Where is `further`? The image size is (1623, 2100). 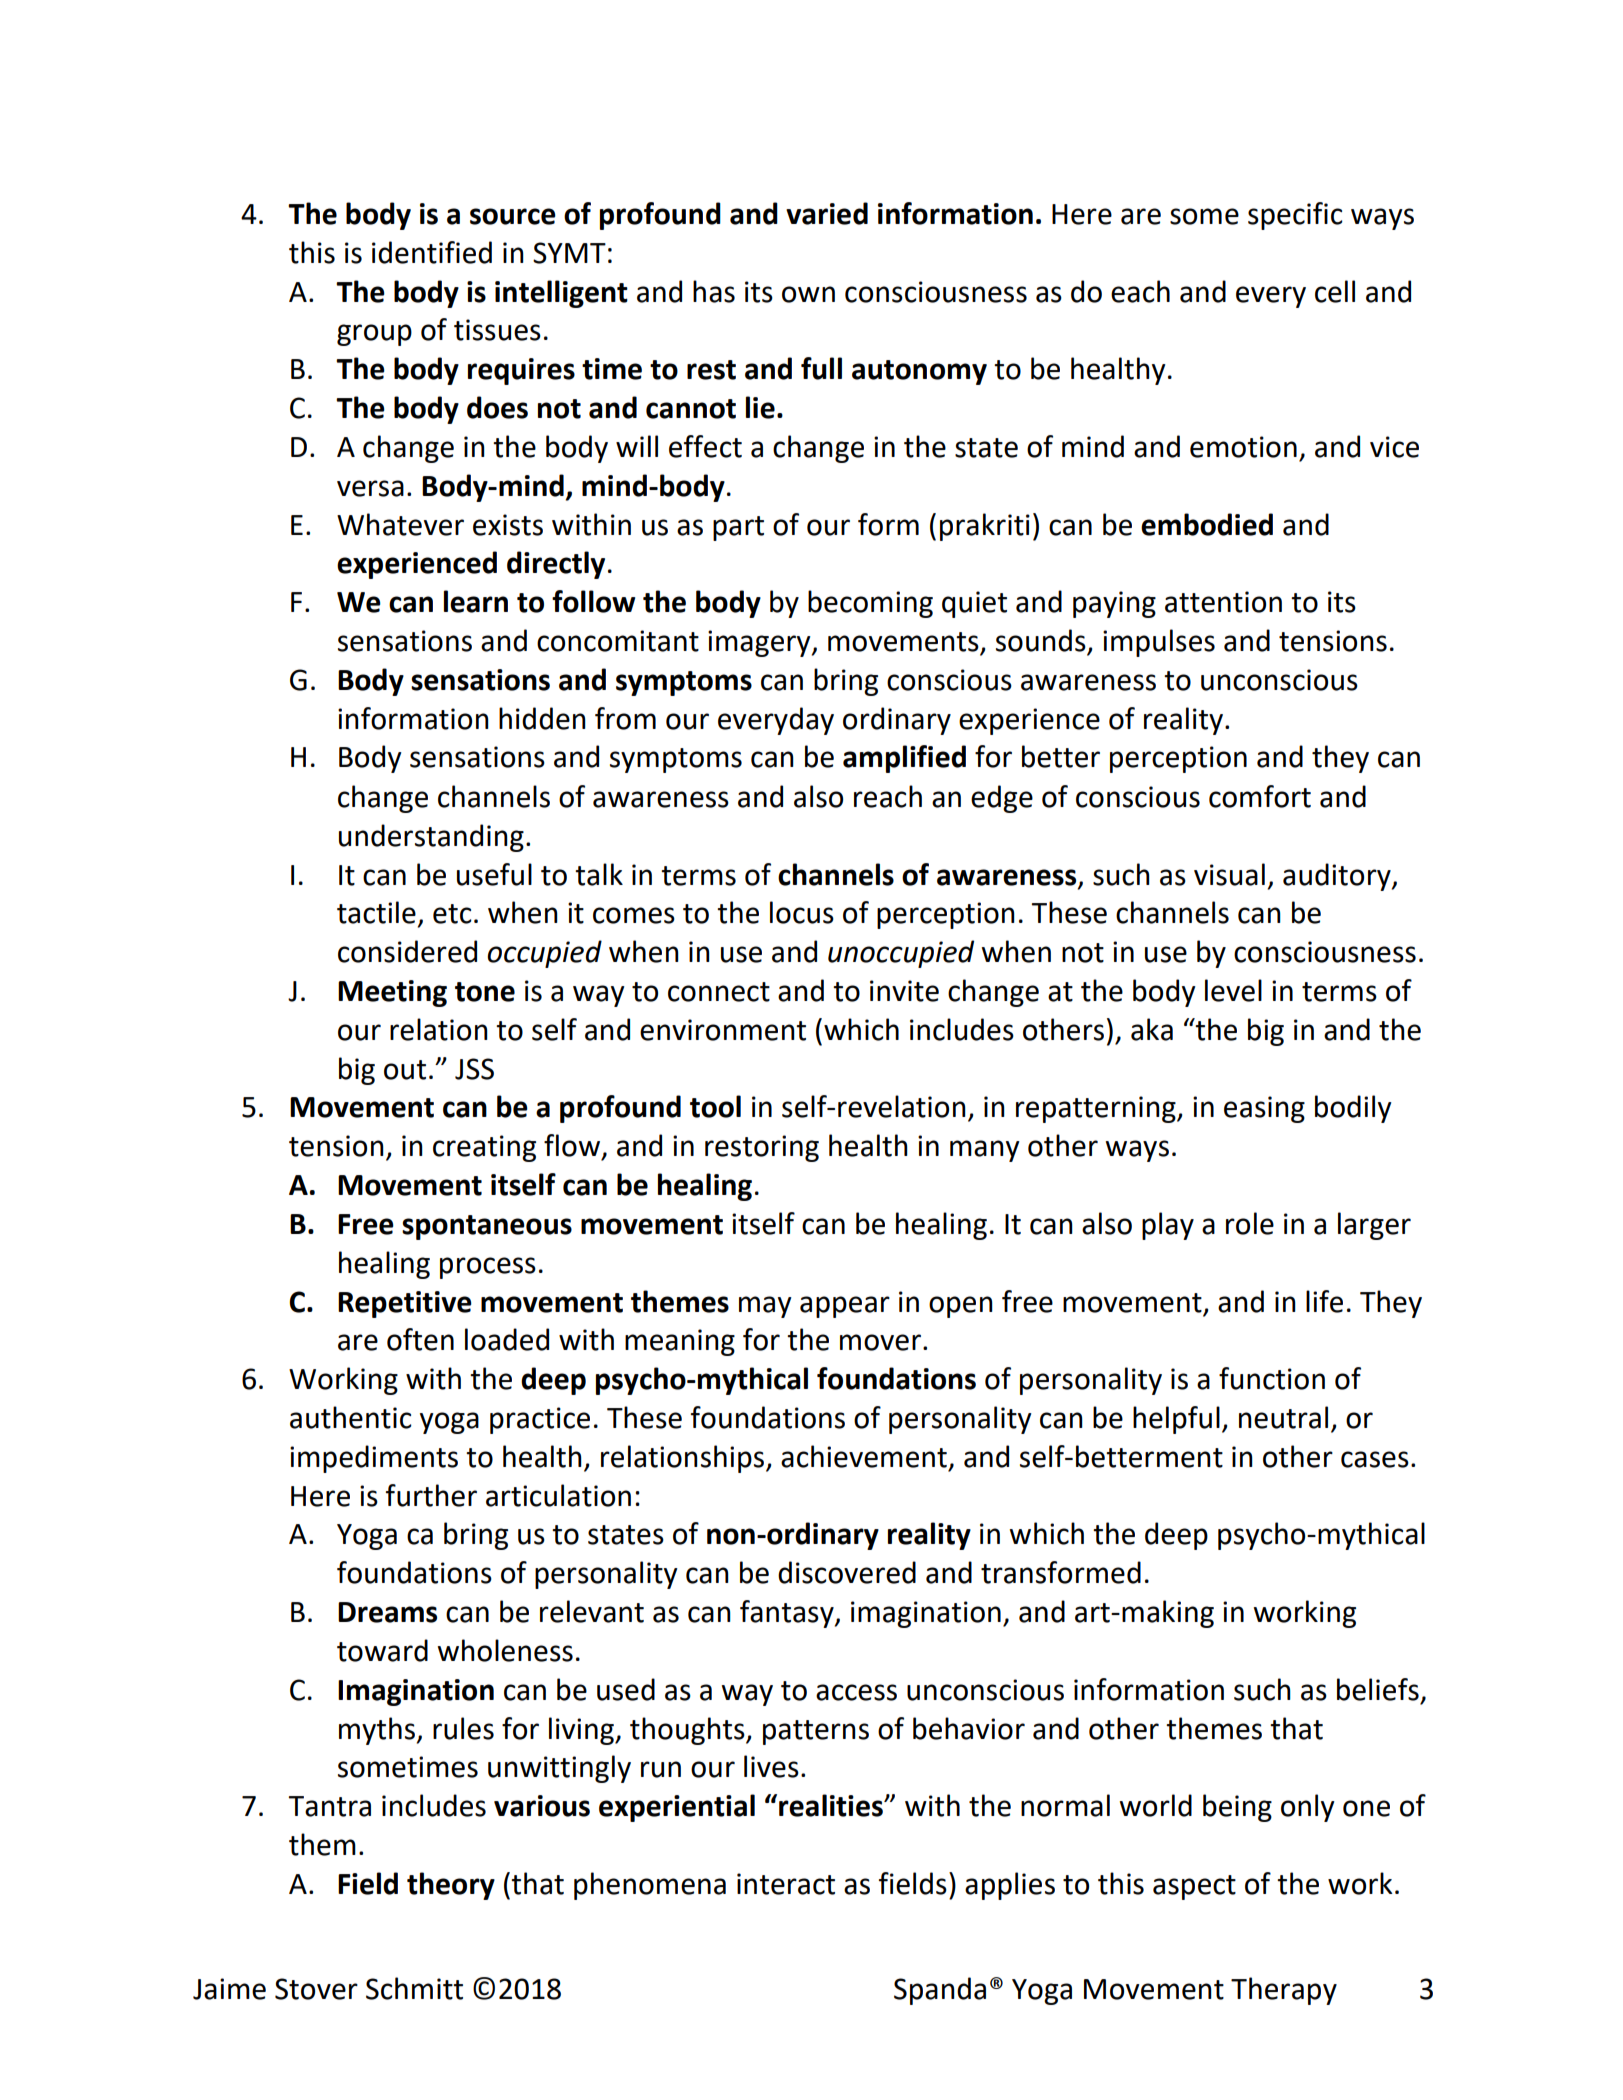
further is located at coordinates (431, 1495).
